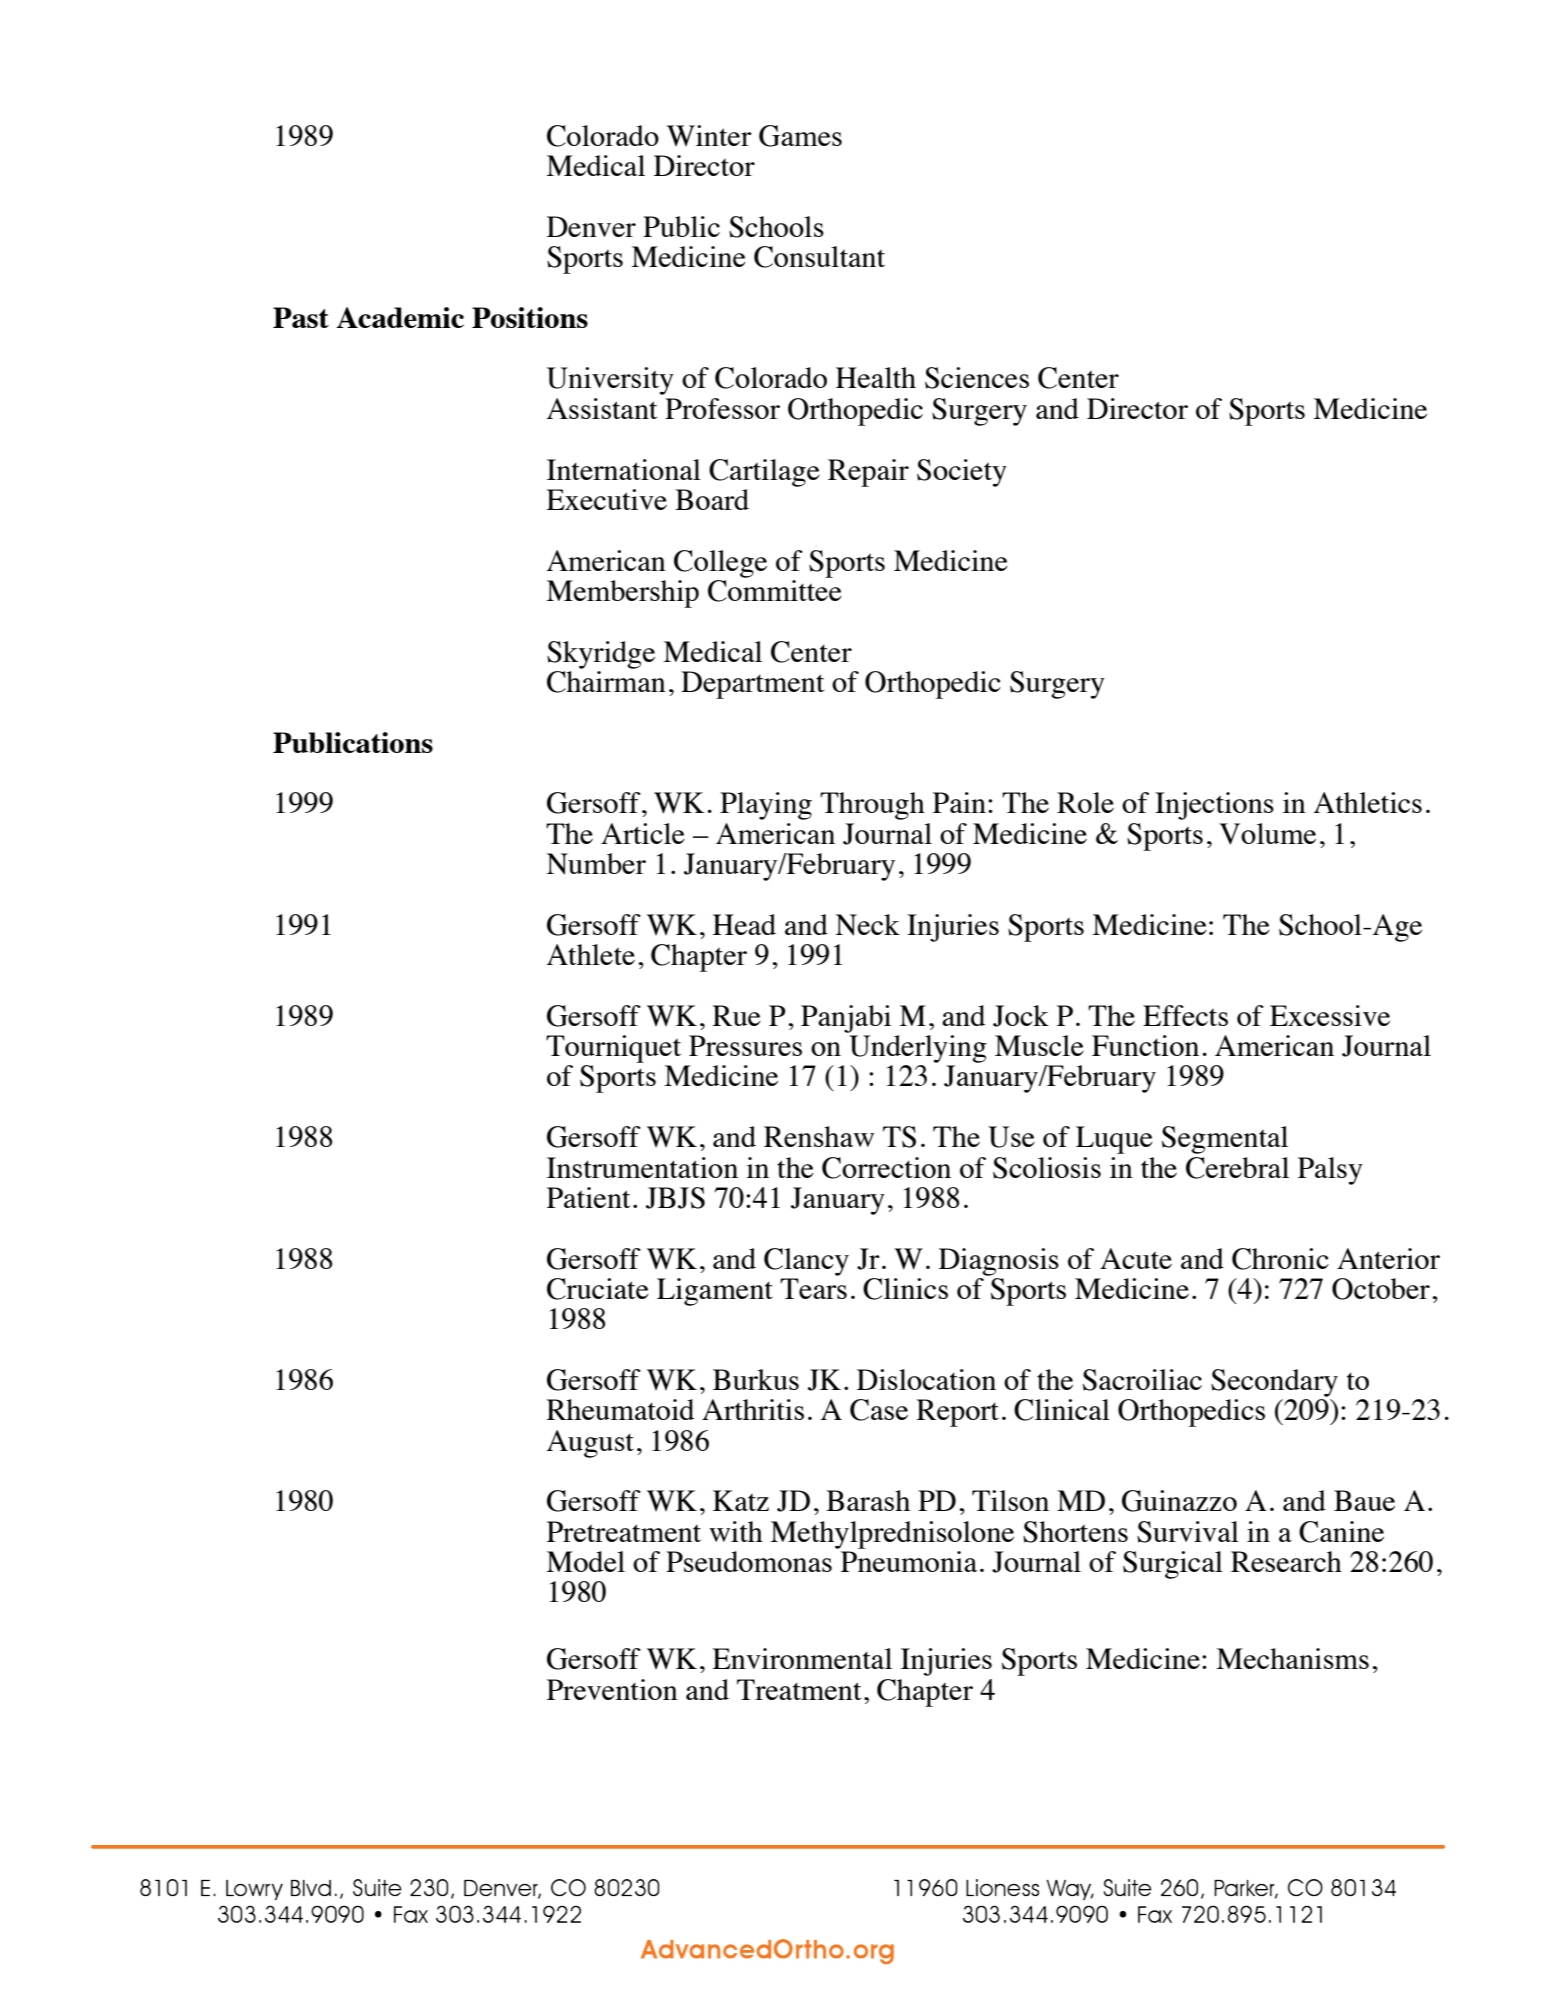 Image resolution: width=1548 pixels, height=2003 pixels. What do you see at coordinates (1237, 1168) in the screenshot?
I see `Cerebral` at bounding box center [1237, 1168].
